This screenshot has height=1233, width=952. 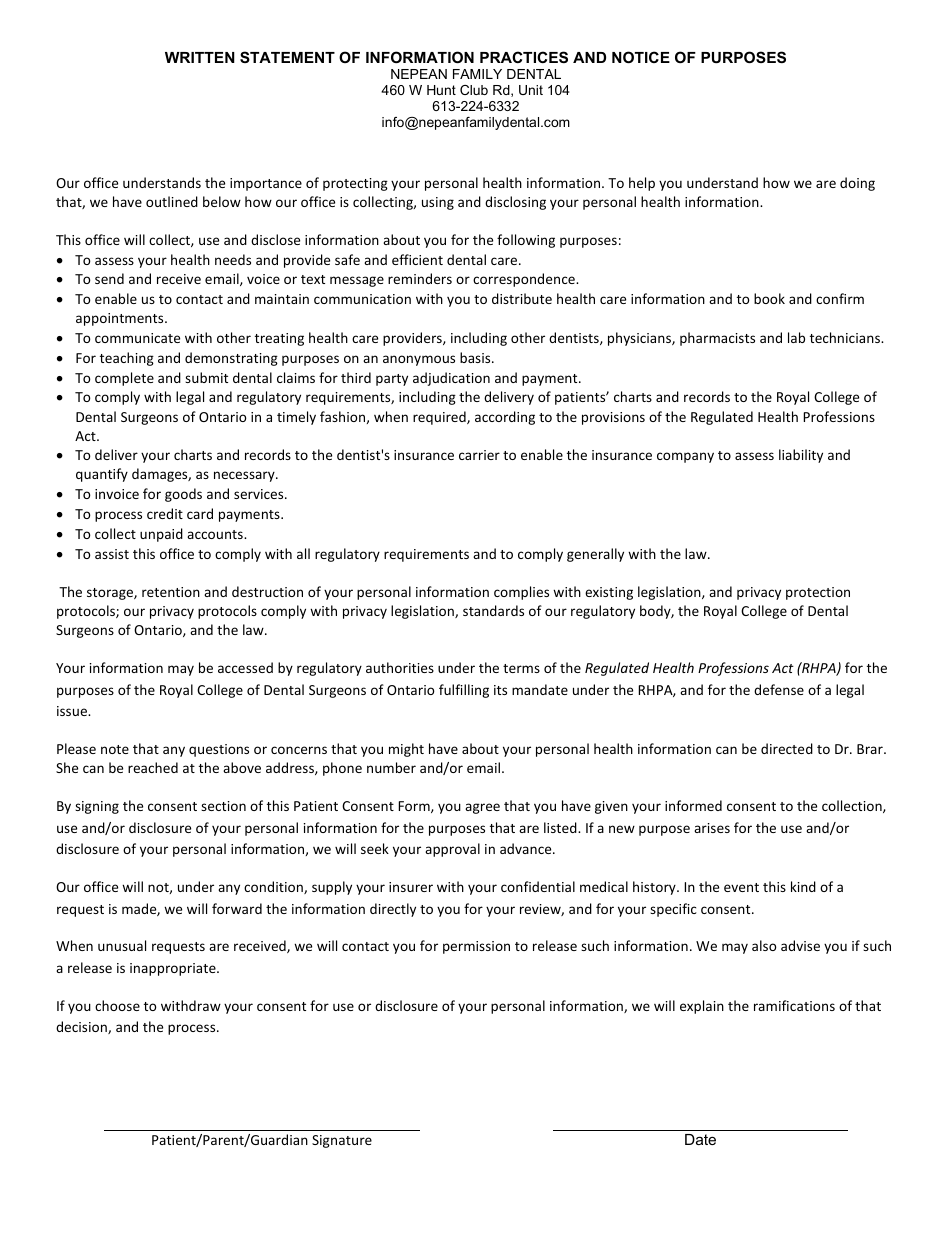 What do you see at coordinates (122, 945) in the screenshot?
I see `unusual` at bounding box center [122, 945].
